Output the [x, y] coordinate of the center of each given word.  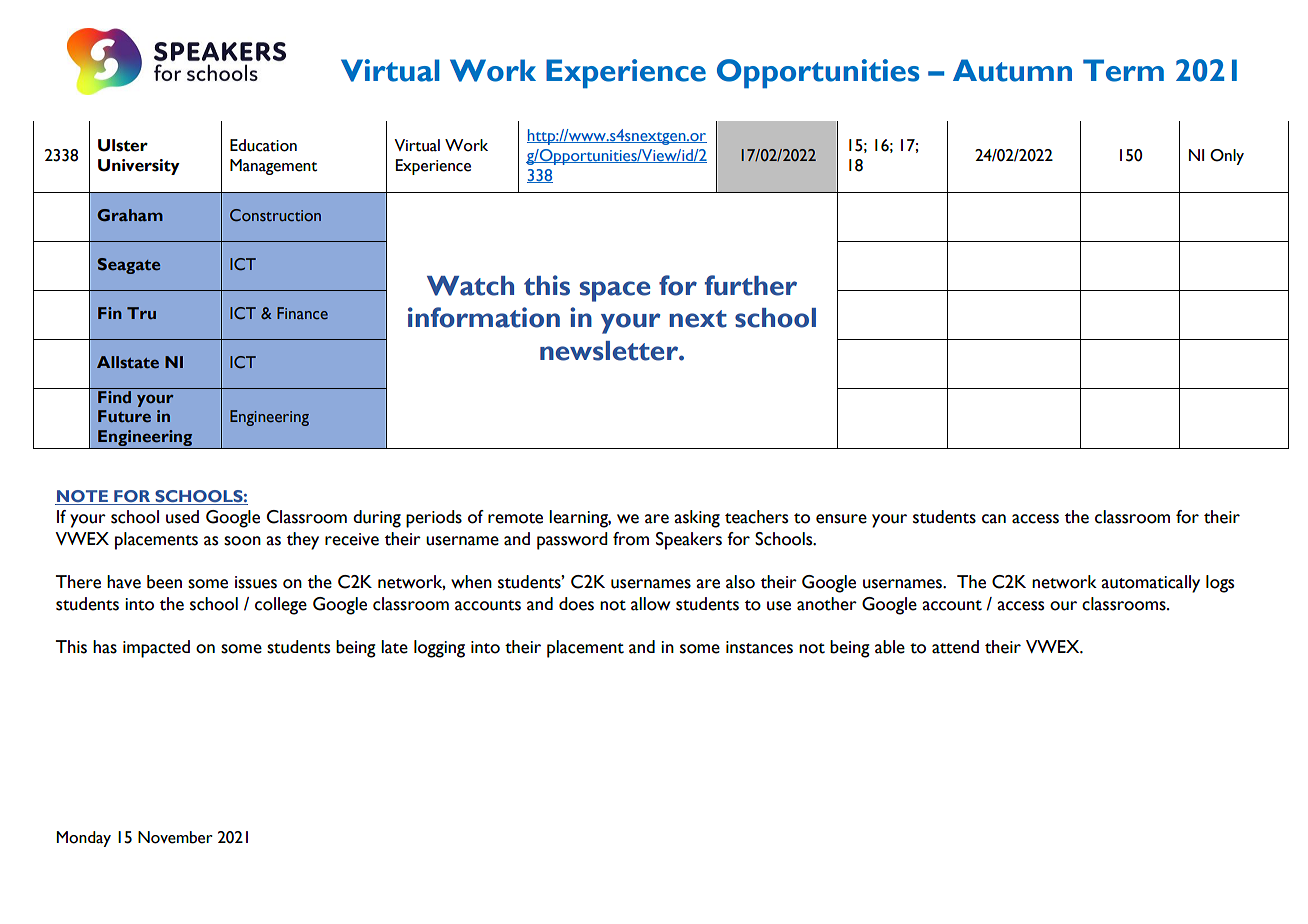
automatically [1150, 584]
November [175, 837]
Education [263, 145]
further [751, 285]
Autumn [1012, 70]
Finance [302, 313]
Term [1123, 70]
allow [650, 604]
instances [759, 647]
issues [256, 582]
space [615, 291]
